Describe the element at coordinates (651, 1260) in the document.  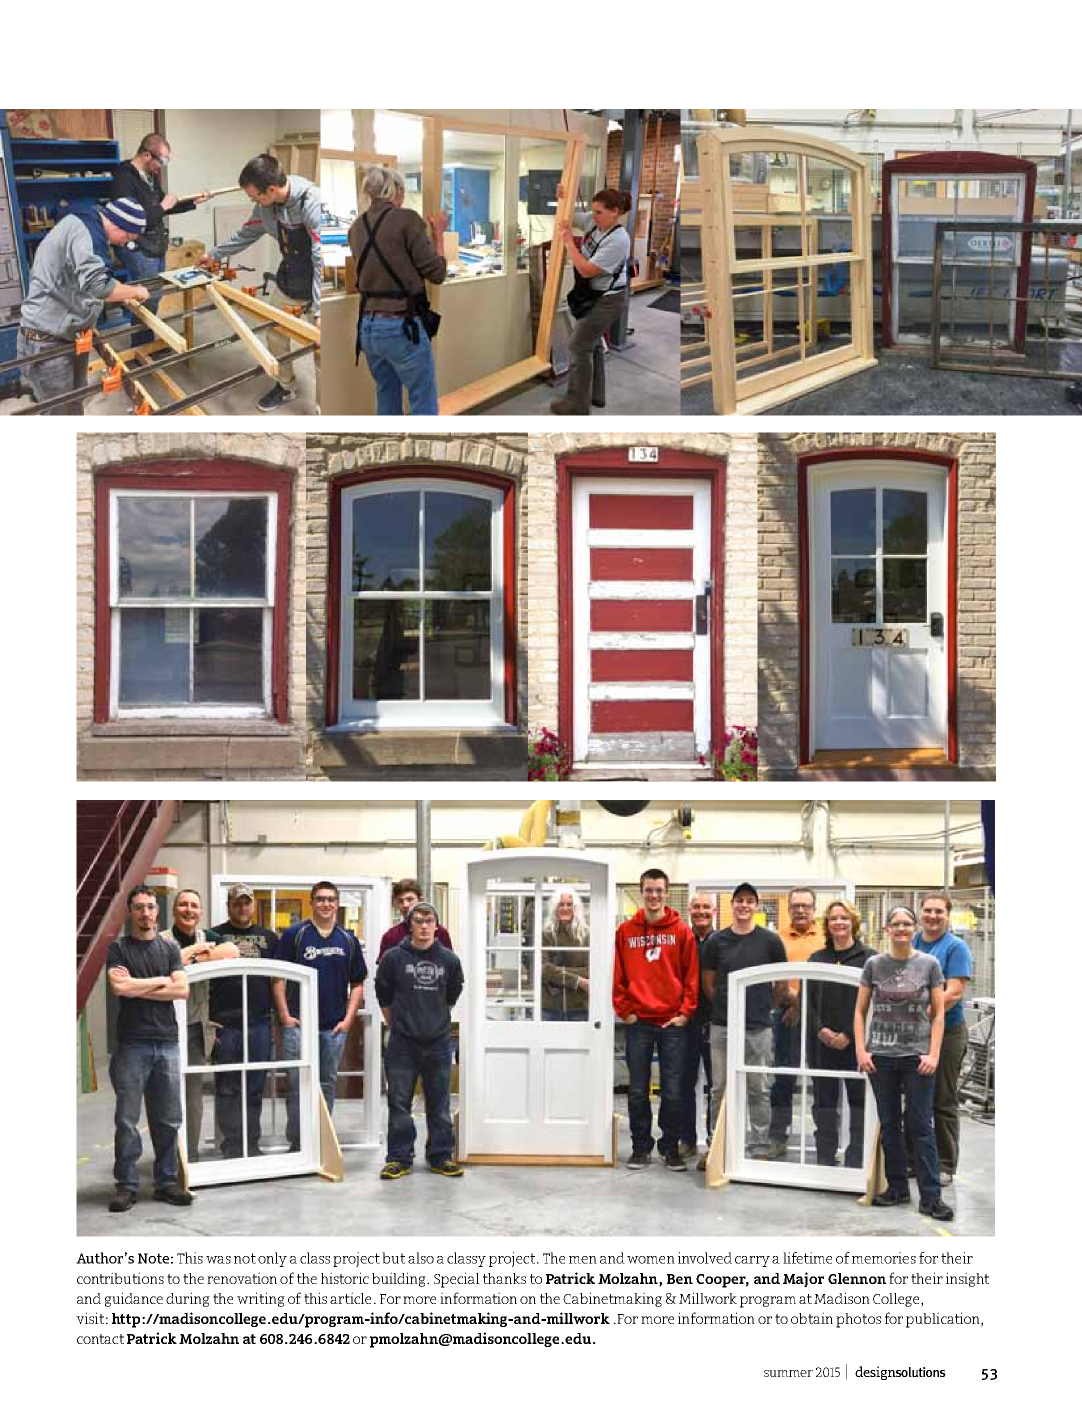
I see `women` at that location.
